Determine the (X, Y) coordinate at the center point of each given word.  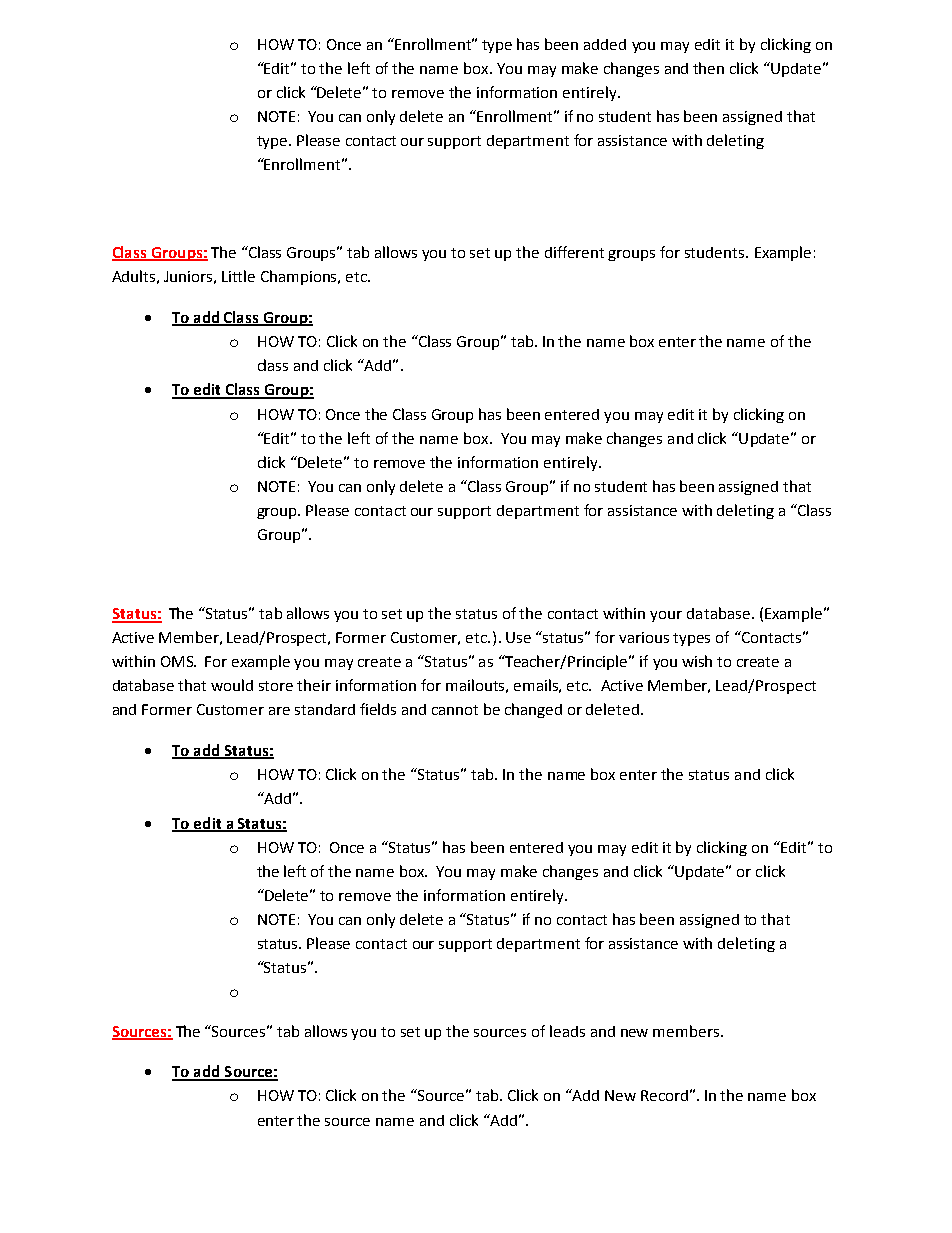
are (279, 711)
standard (325, 709)
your (666, 616)
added (605, 44)
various (644, 637)
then (708, 68)
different (574, 252)
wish (697, 661)
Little (238, 276)
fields (378, 709)
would (232, 685)
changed (533, 710)
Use (518, 637)
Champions (300, 277)
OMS (178, 661)
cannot (455, 710)
